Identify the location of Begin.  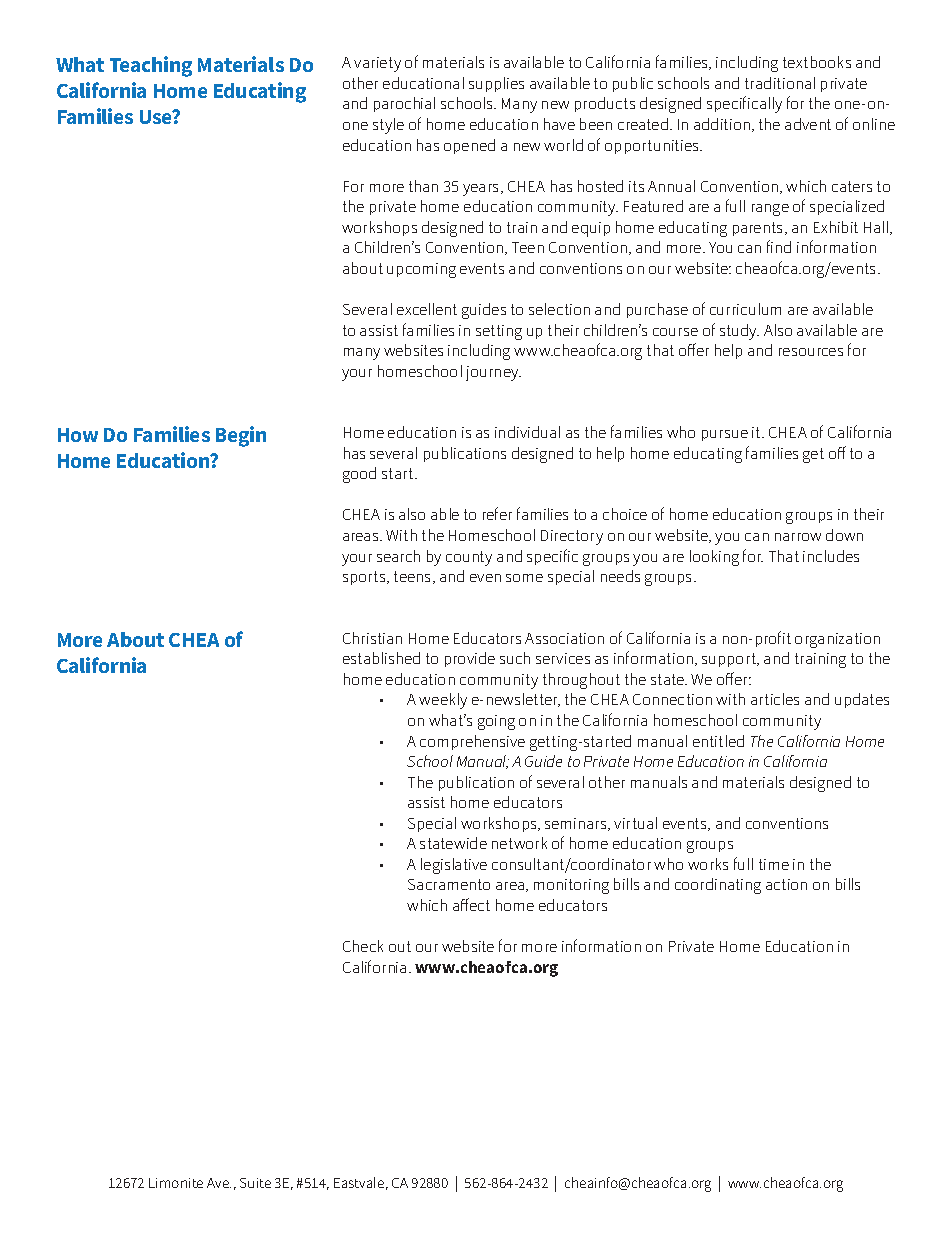
(241, 436).
